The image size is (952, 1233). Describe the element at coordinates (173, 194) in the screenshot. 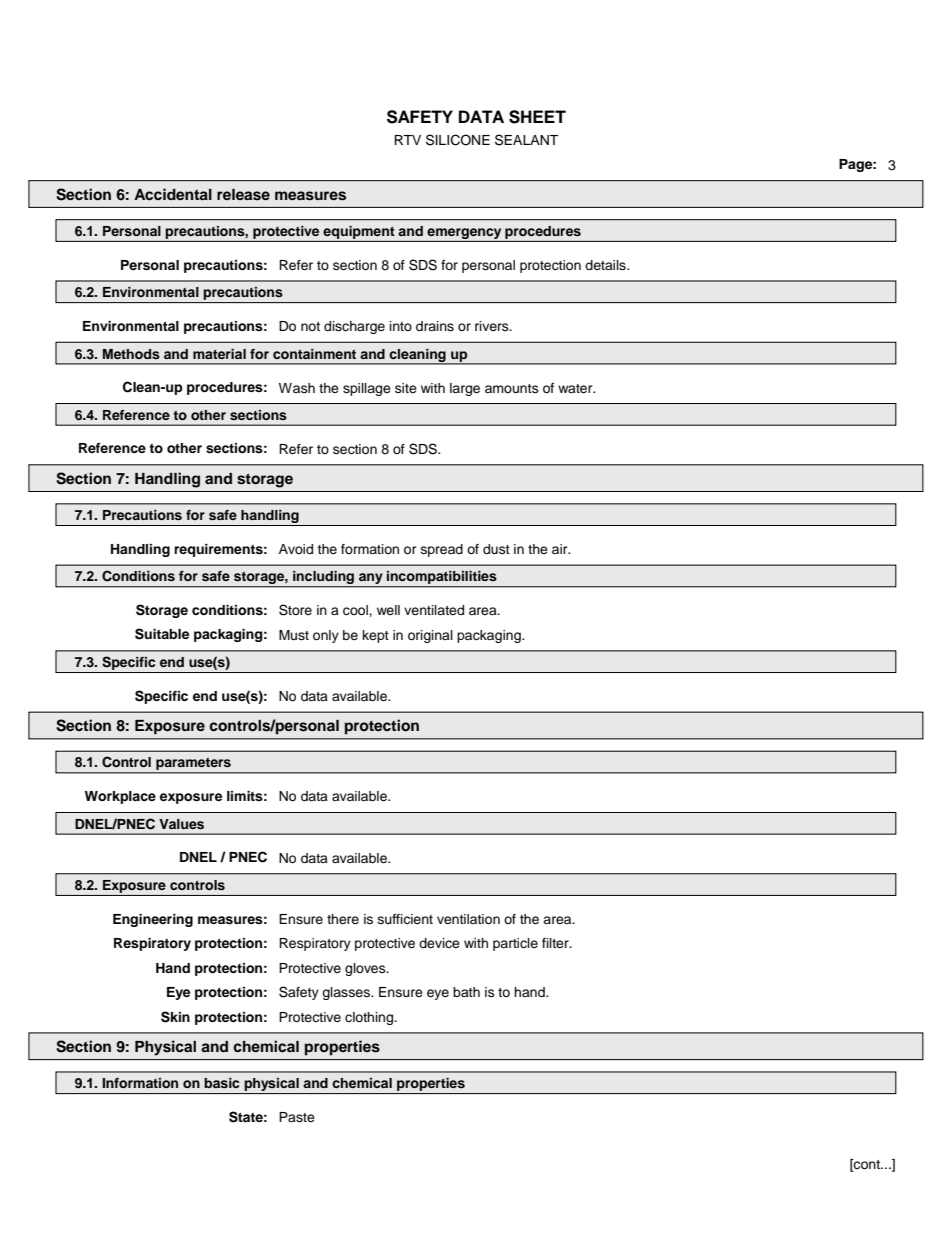

I see `Accidental` at that location.
